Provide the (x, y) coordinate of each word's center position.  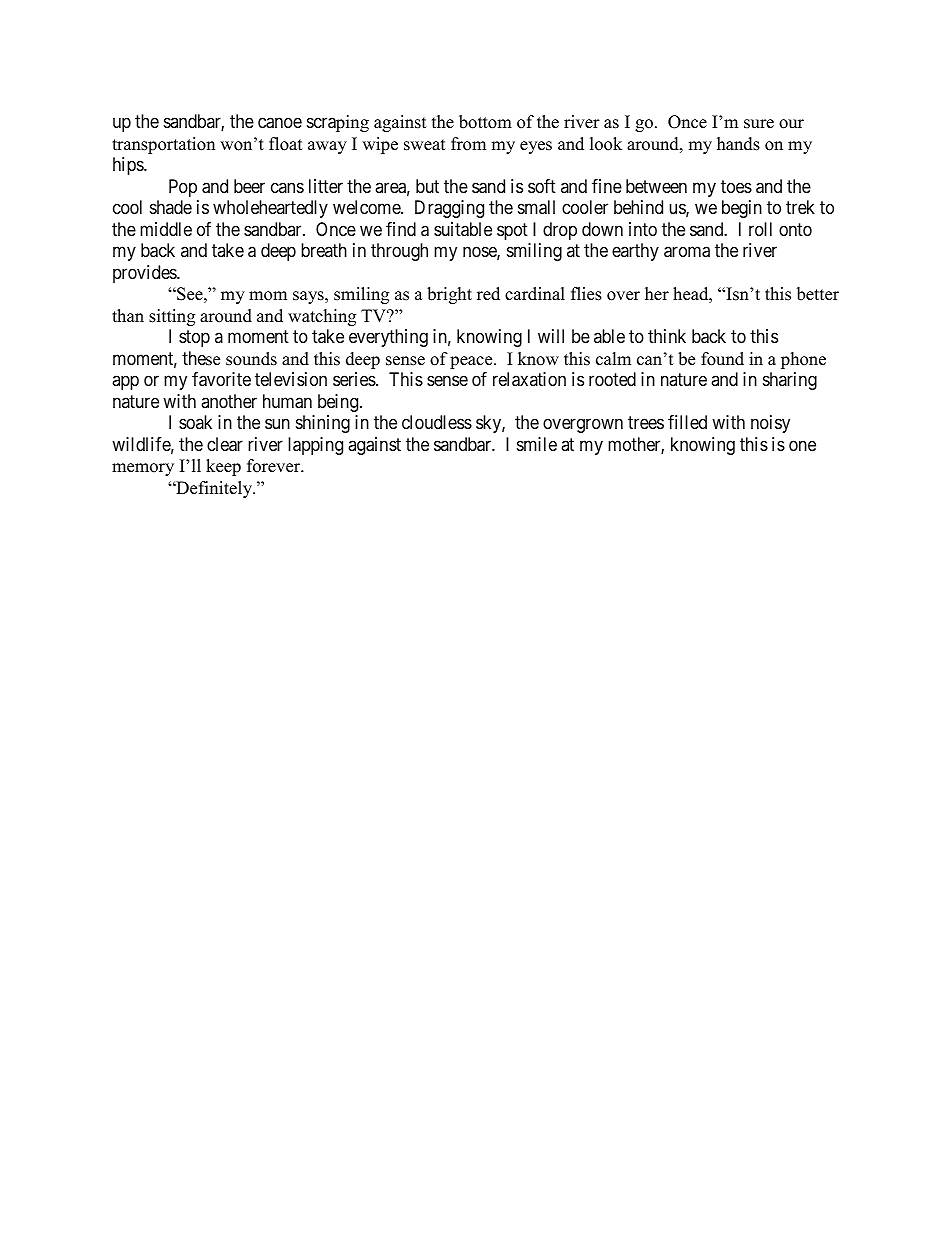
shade (171, 207)
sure (759, 124)
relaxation (529, 379)
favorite (221, 379)
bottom (485, 122)
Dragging (449, 209)
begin (742, 209)
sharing (790, 381)
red (488, 294)
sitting (172, 317)
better (818, 294)
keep (223, 467)
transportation (163, 145)
